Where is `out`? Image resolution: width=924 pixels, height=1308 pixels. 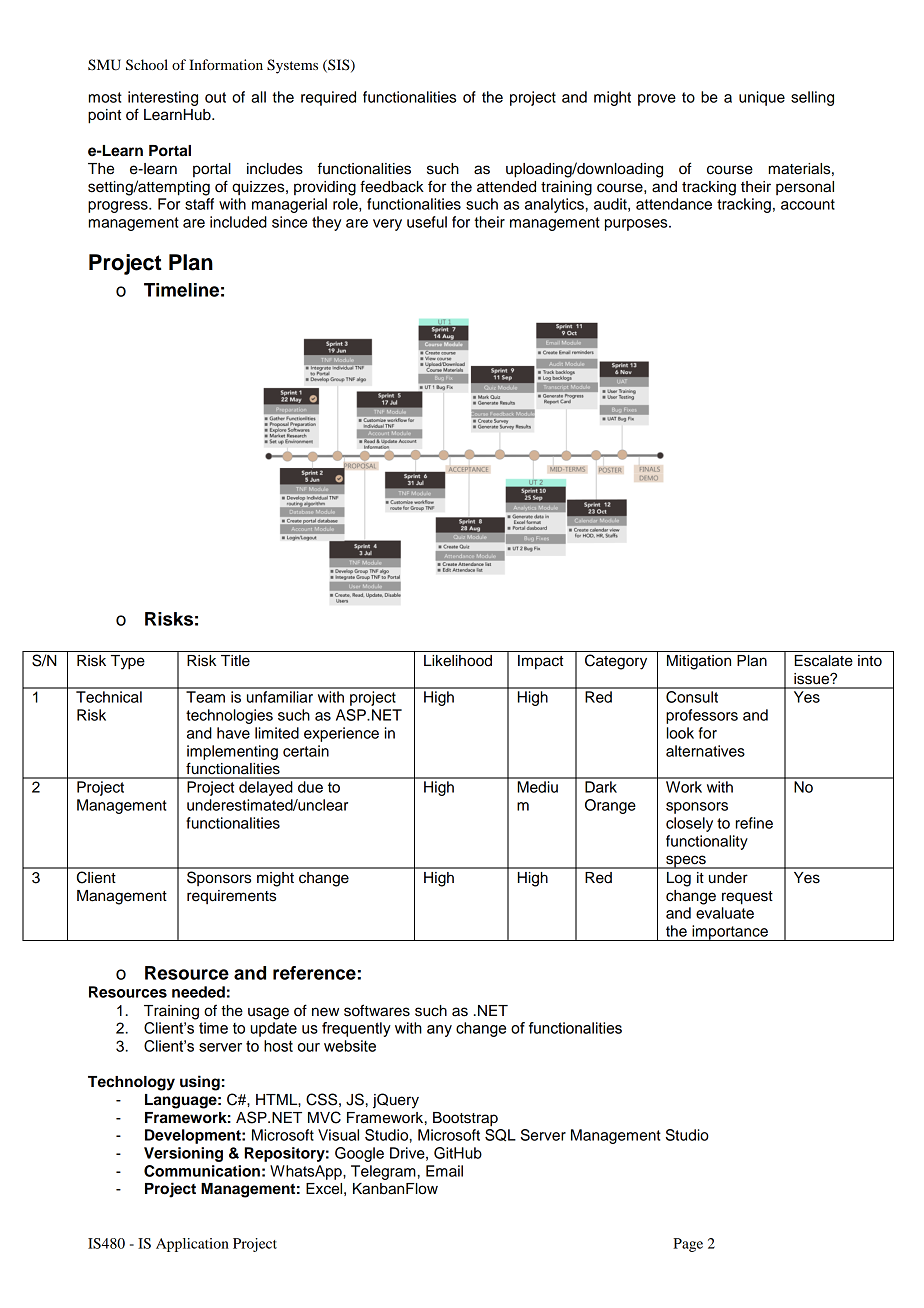
out is located at coordinates (215, 97).
